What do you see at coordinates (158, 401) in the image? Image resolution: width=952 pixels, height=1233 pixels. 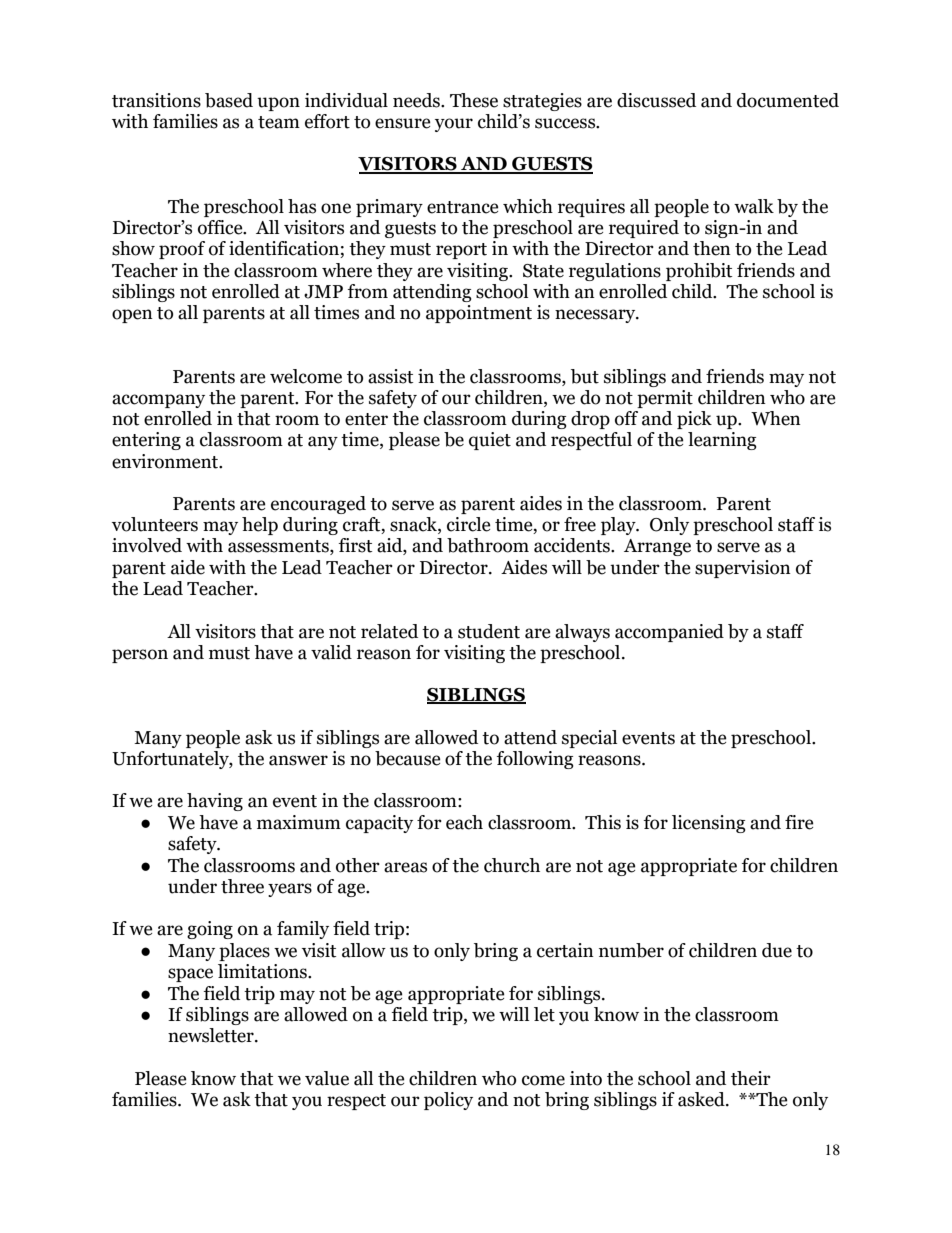 I see `accompany` at bounding box center [158, 401].
